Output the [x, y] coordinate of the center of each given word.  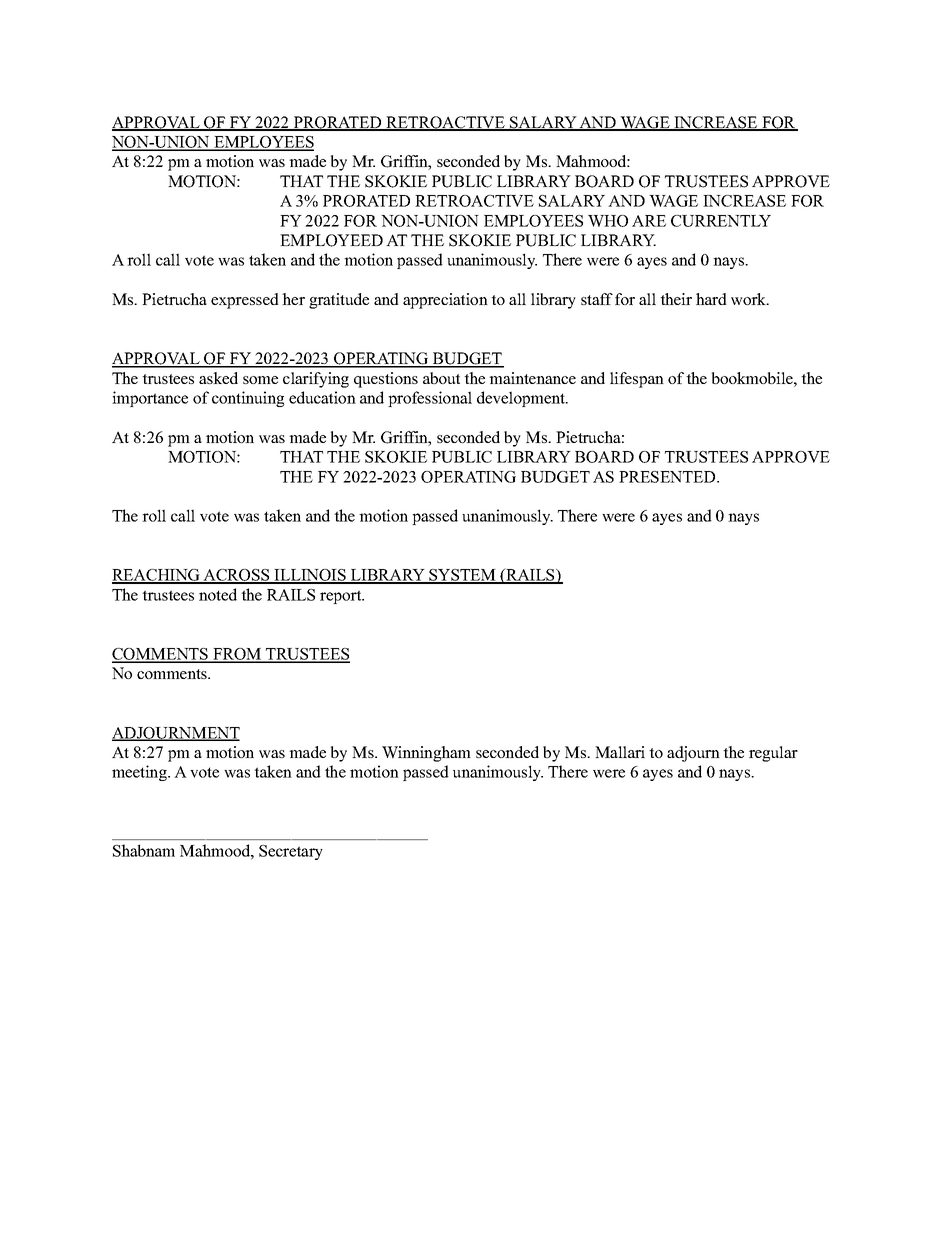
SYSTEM [462, 576]
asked [218, 378]
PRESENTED [668, 477]
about [441, 378]
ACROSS [236, 576]
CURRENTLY [721, 221]
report [342, 597]
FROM [237, 655]
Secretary [291, 852]
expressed [245, 301]
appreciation [445, 301]
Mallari [620, 752]
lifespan [637, 380]
